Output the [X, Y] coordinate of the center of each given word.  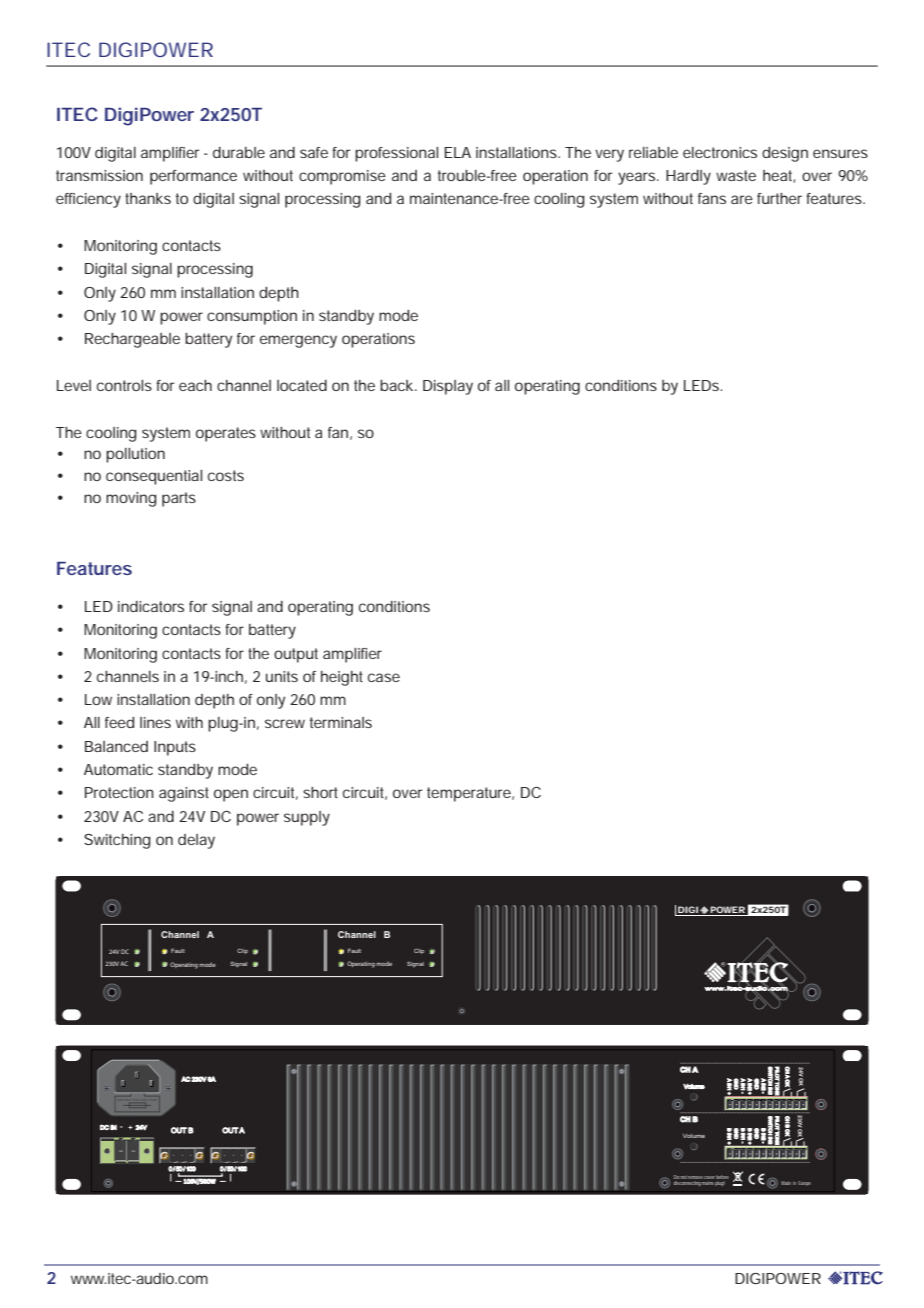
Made [786, 1183]
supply [307, 818]
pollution [135, 455]
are [742, 199]
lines [155, 722]
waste [736, 175]
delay [196, 841]
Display [448, 387]
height [342, 678]
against [184, 794]
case [384, 677]
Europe [804, 1183]
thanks [148, 198]
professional [396, 154]
